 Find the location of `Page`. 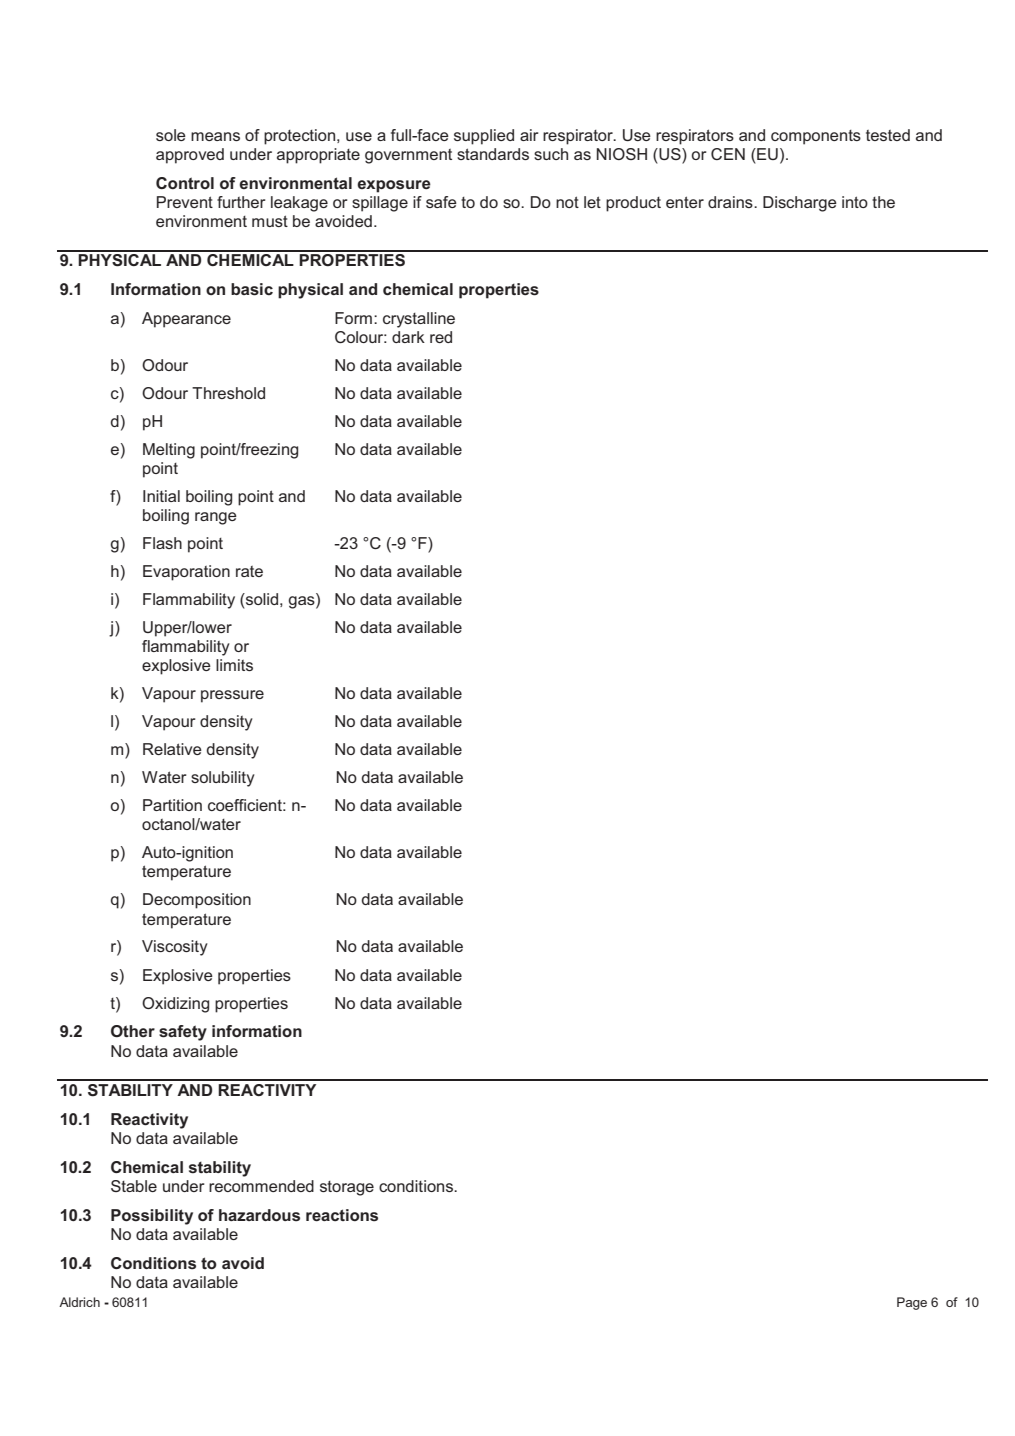

Page is located at coordinates (912, 1303).
